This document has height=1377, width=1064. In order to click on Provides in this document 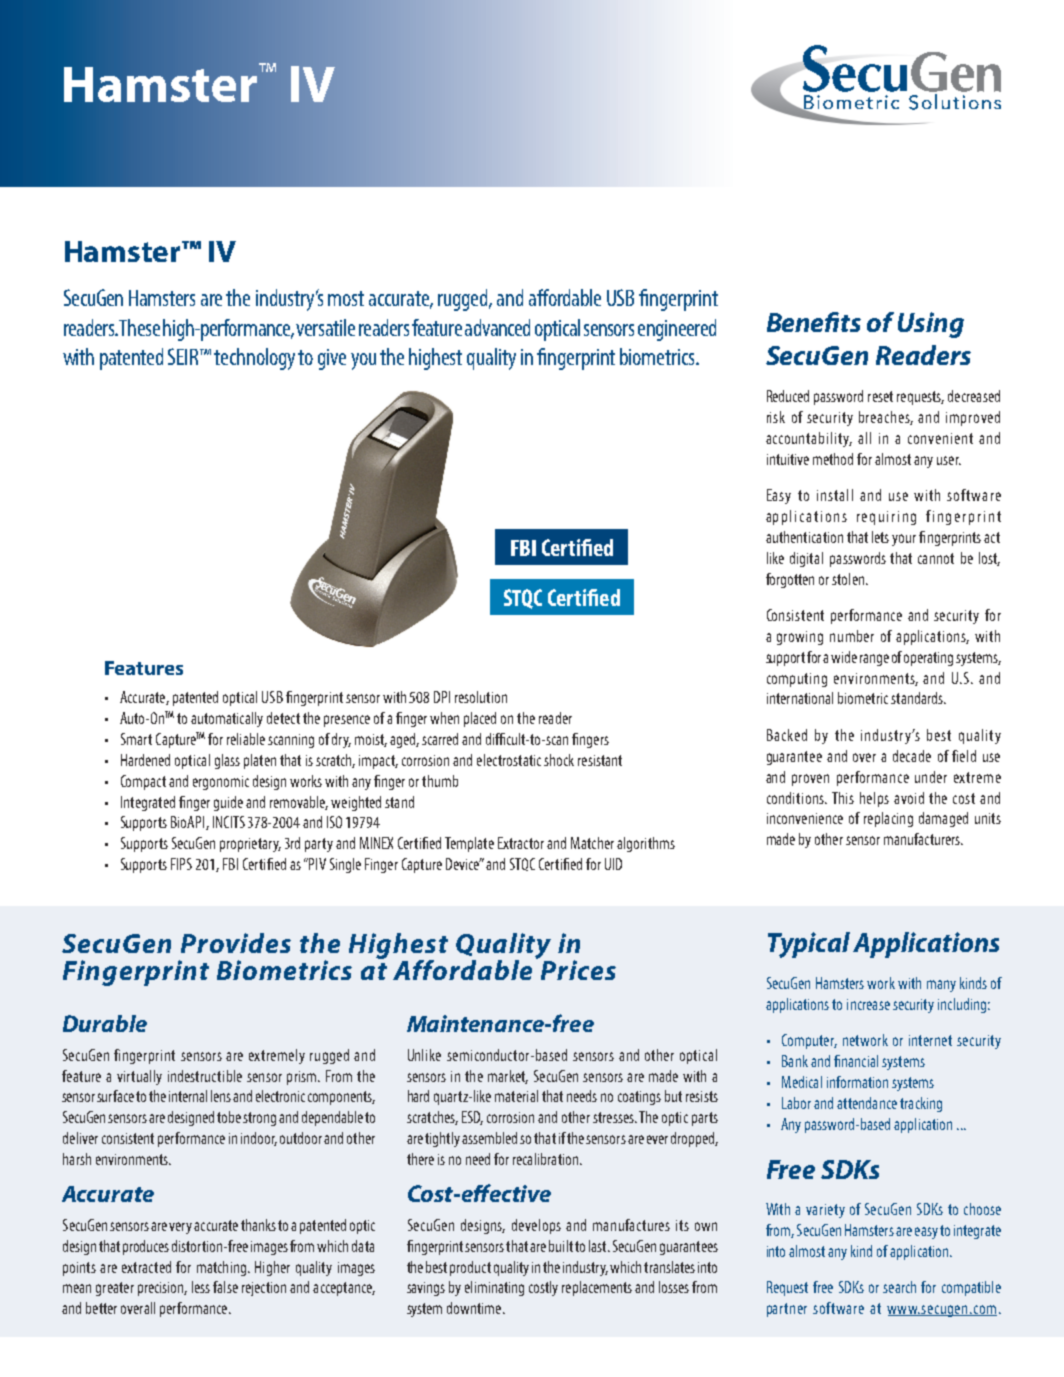, I will do `click(236, 943)`.
